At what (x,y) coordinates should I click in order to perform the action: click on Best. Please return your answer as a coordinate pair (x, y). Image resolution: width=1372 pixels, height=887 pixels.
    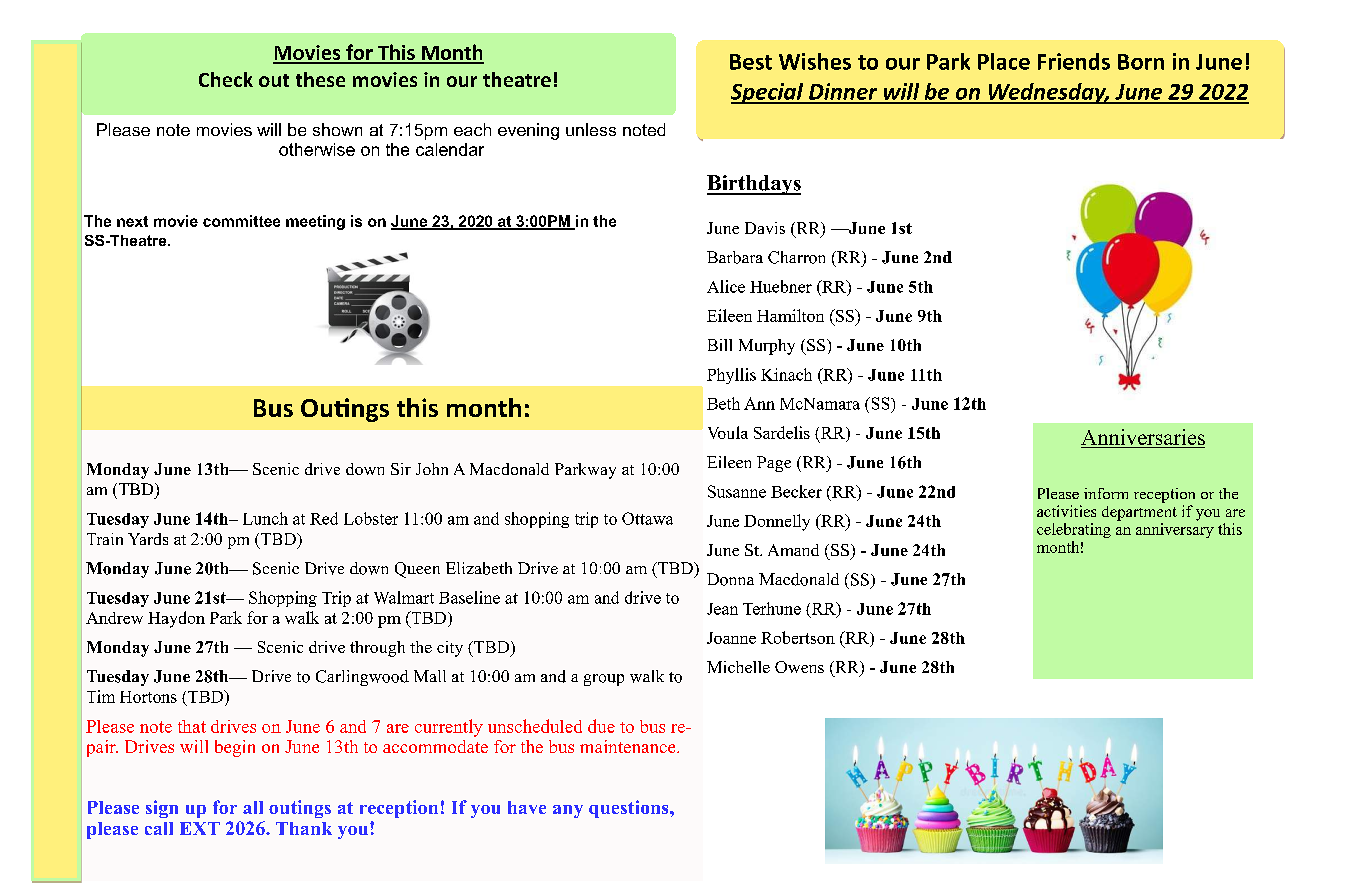
    Looking at the image, I should click on (751, 62).
